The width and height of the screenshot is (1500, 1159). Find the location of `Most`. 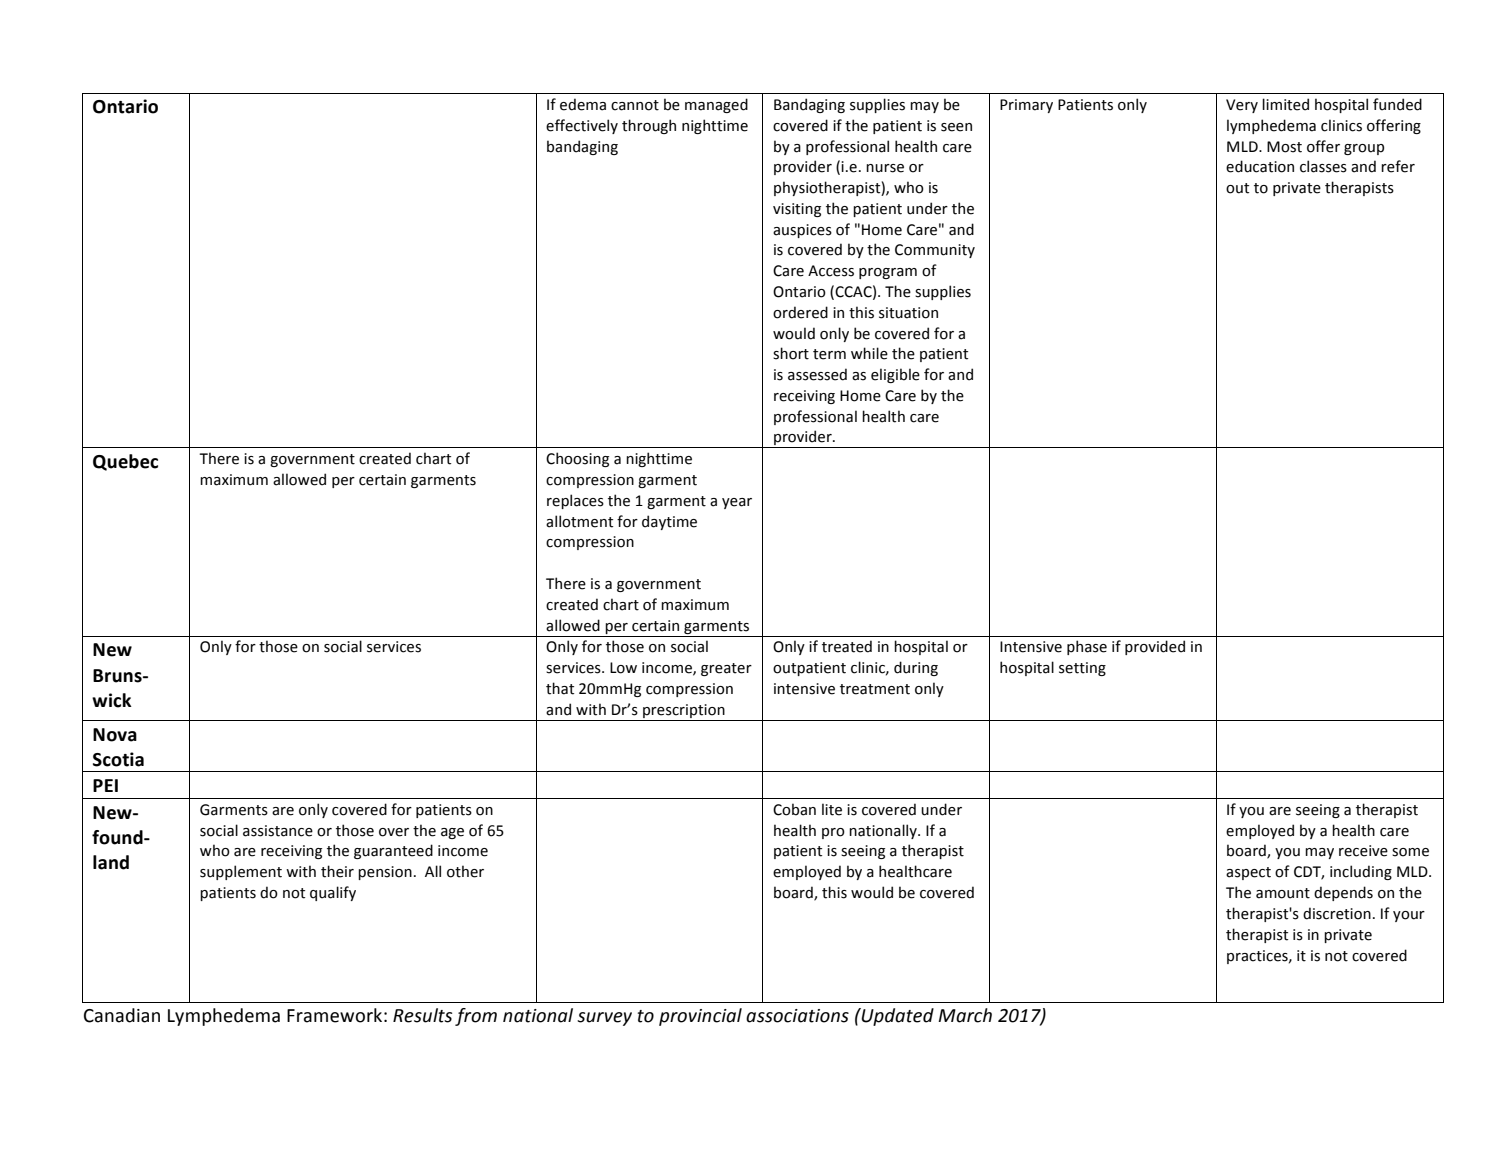

Most is located at coordinates (1284, 147).
